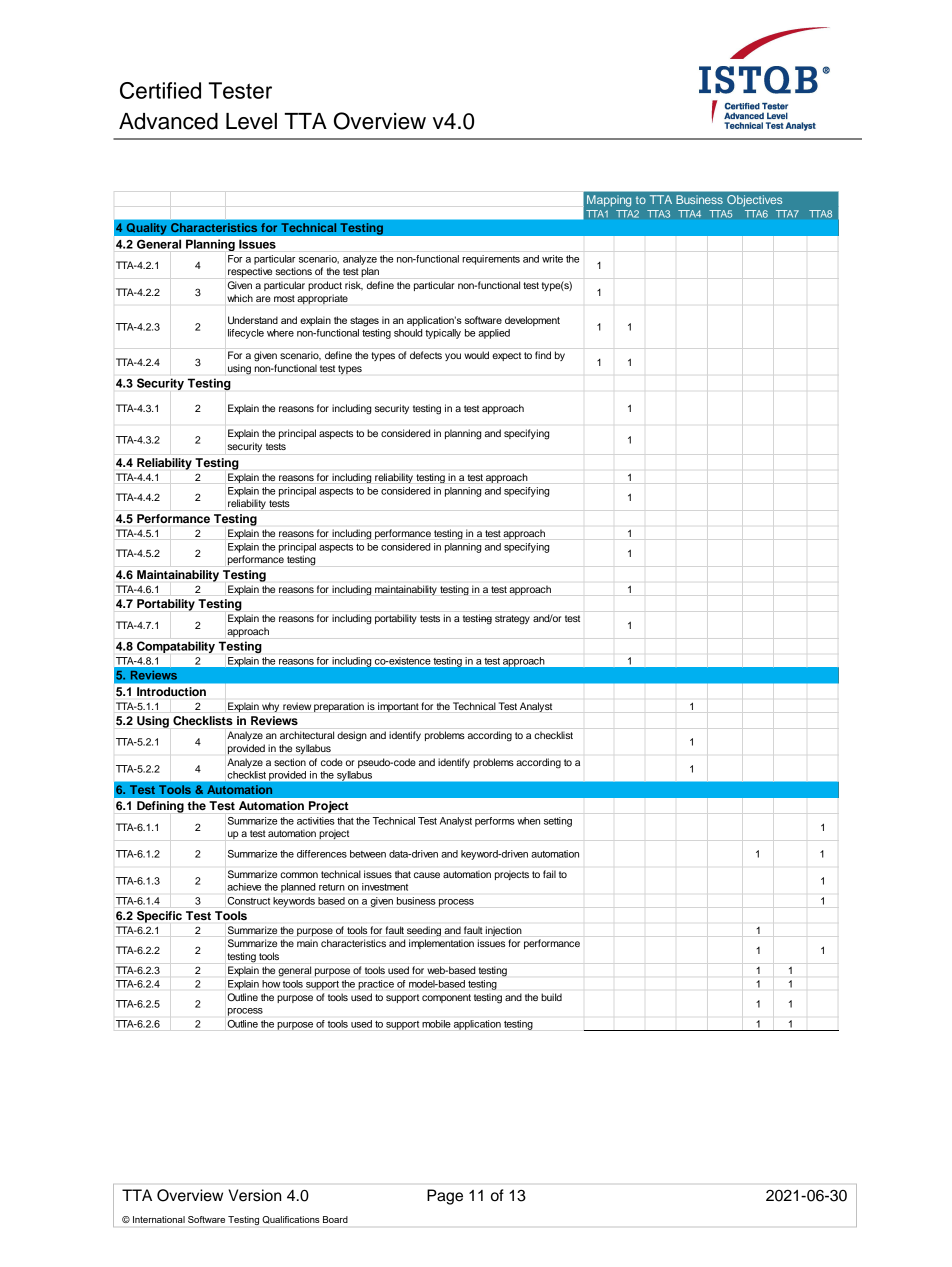  Describe the element at coordinates (159, 917) in the screenshot. I see `Specific` at that location.
